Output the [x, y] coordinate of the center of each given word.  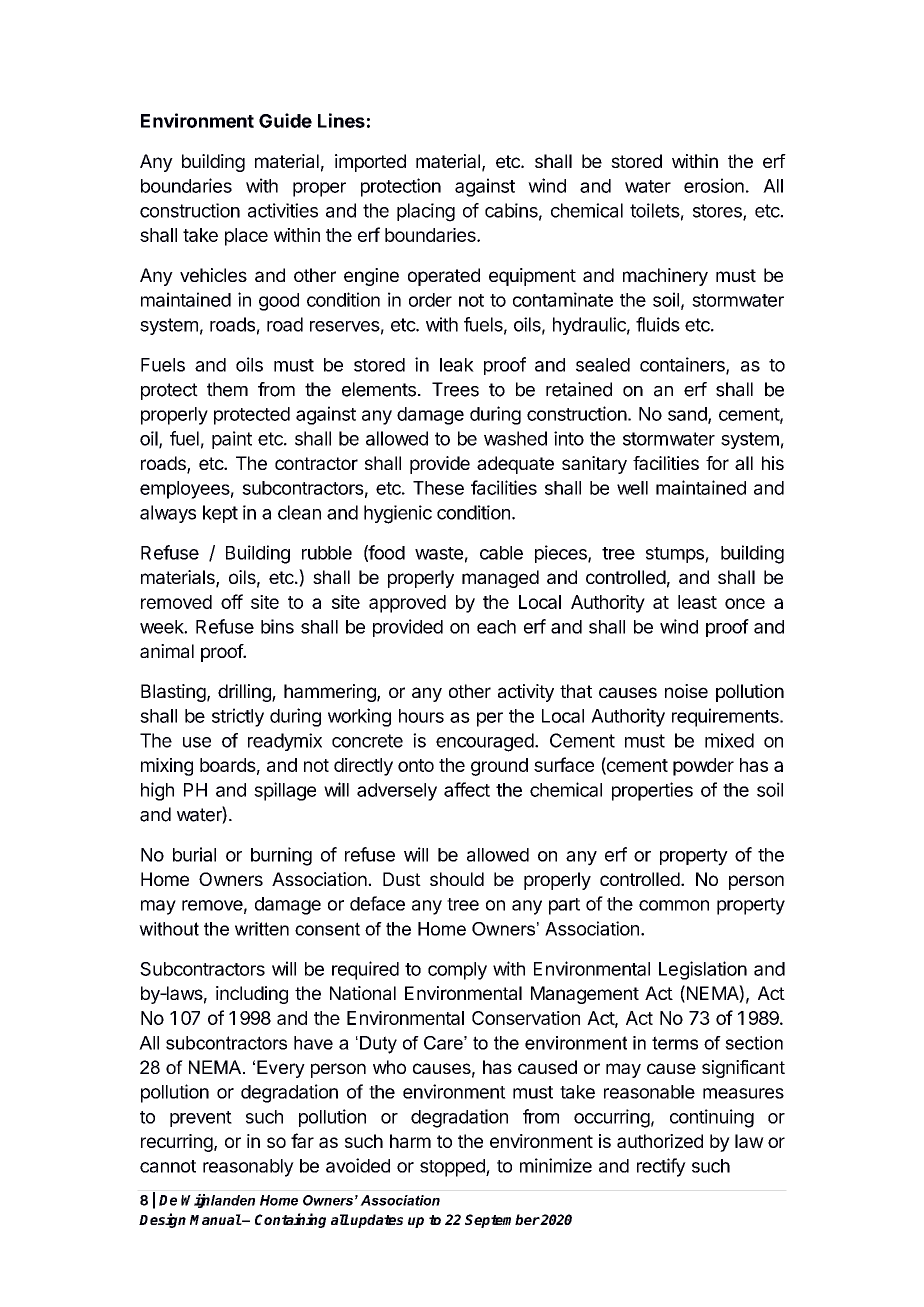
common [674, 905]
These [438, 488]
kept [220, 514]
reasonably [248, 1168]
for [717, 463]
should [457, 879]
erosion [714, 185]
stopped [453, 1168]
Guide [285, 120]
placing [426, 212]
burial [194, 854]
